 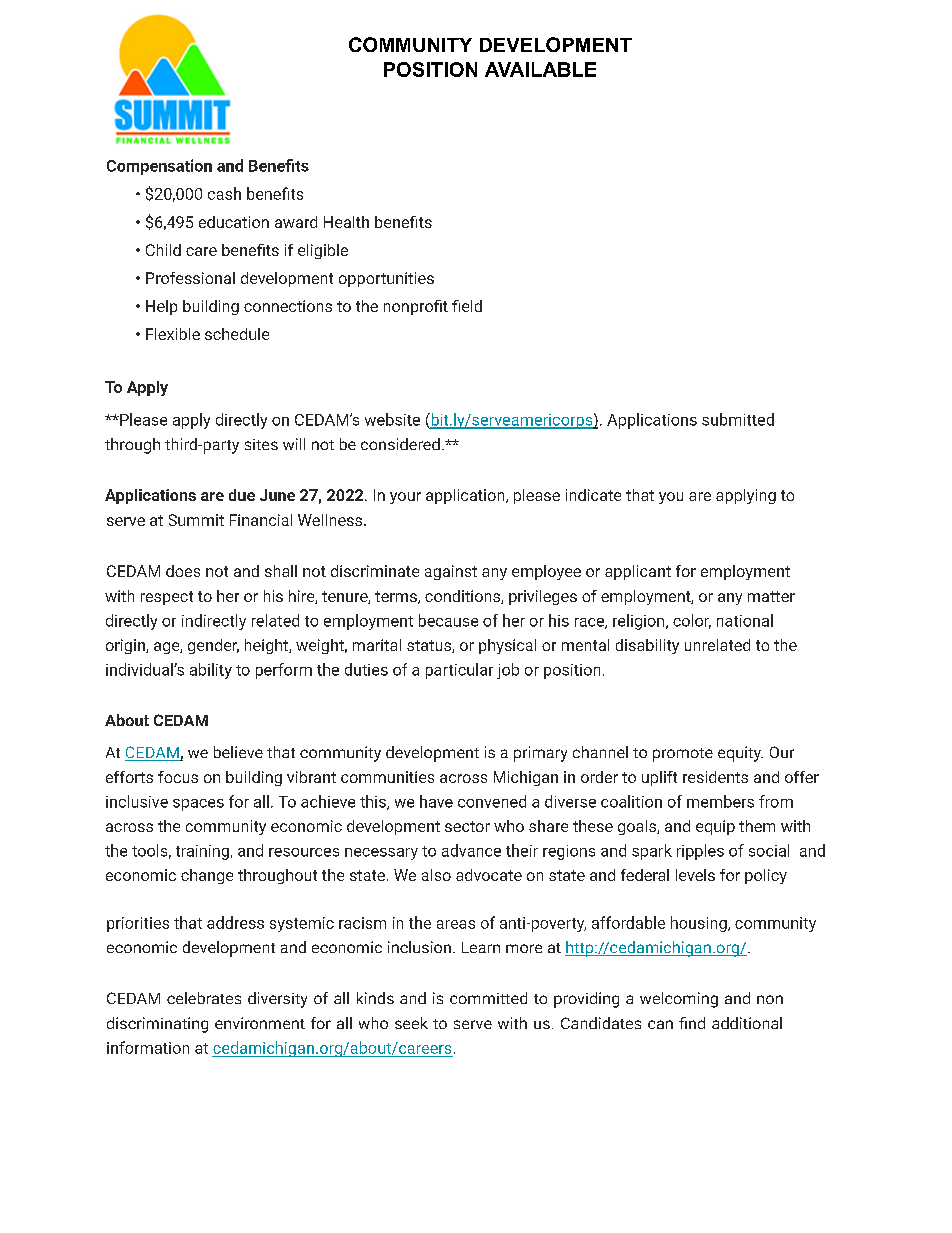 I want to click on celebrates, so click(x=204, y=998).
